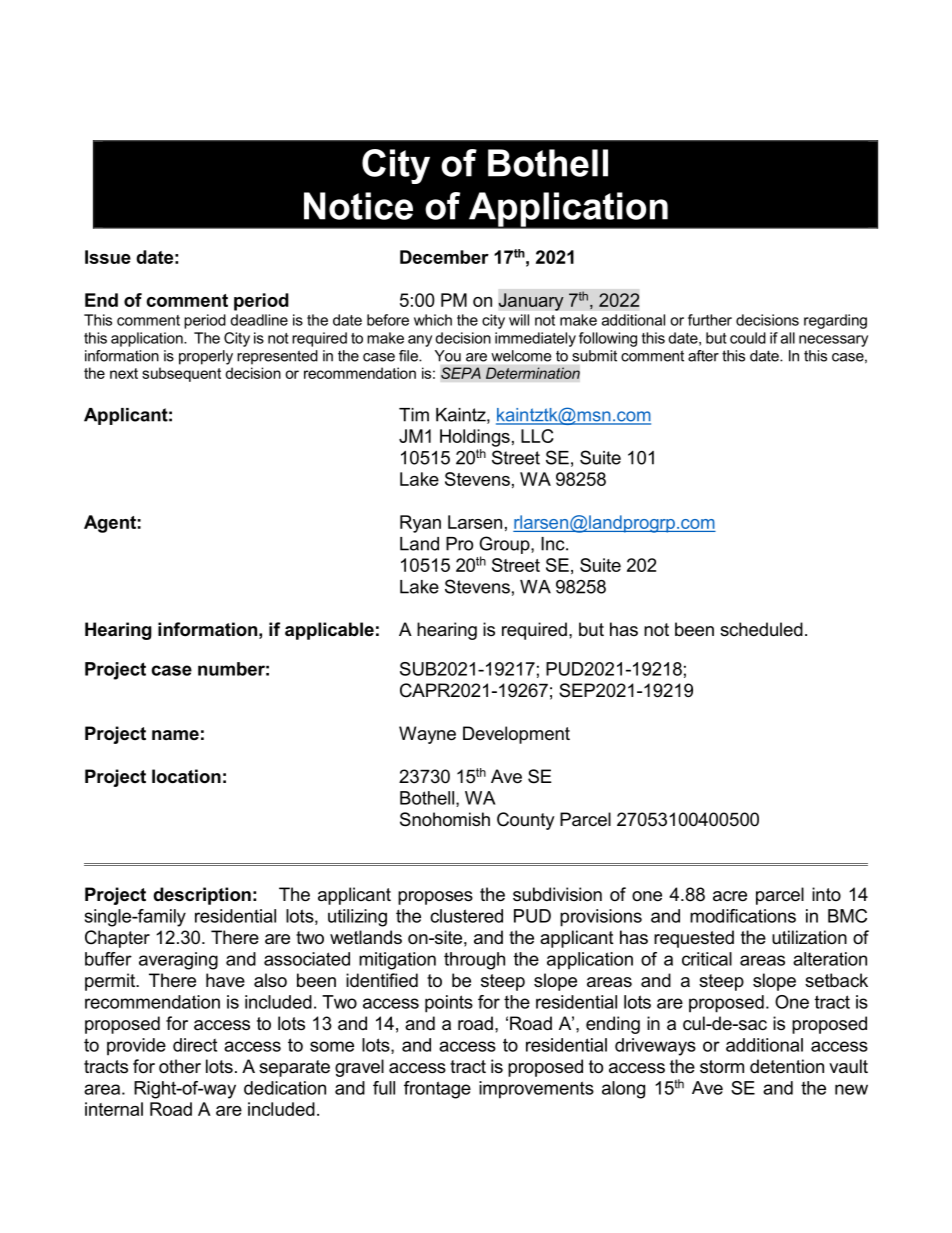 The image size is (952, 1233). Describe the element at coordinates (444, 257) in the screenshot. I see `December` at that location.
